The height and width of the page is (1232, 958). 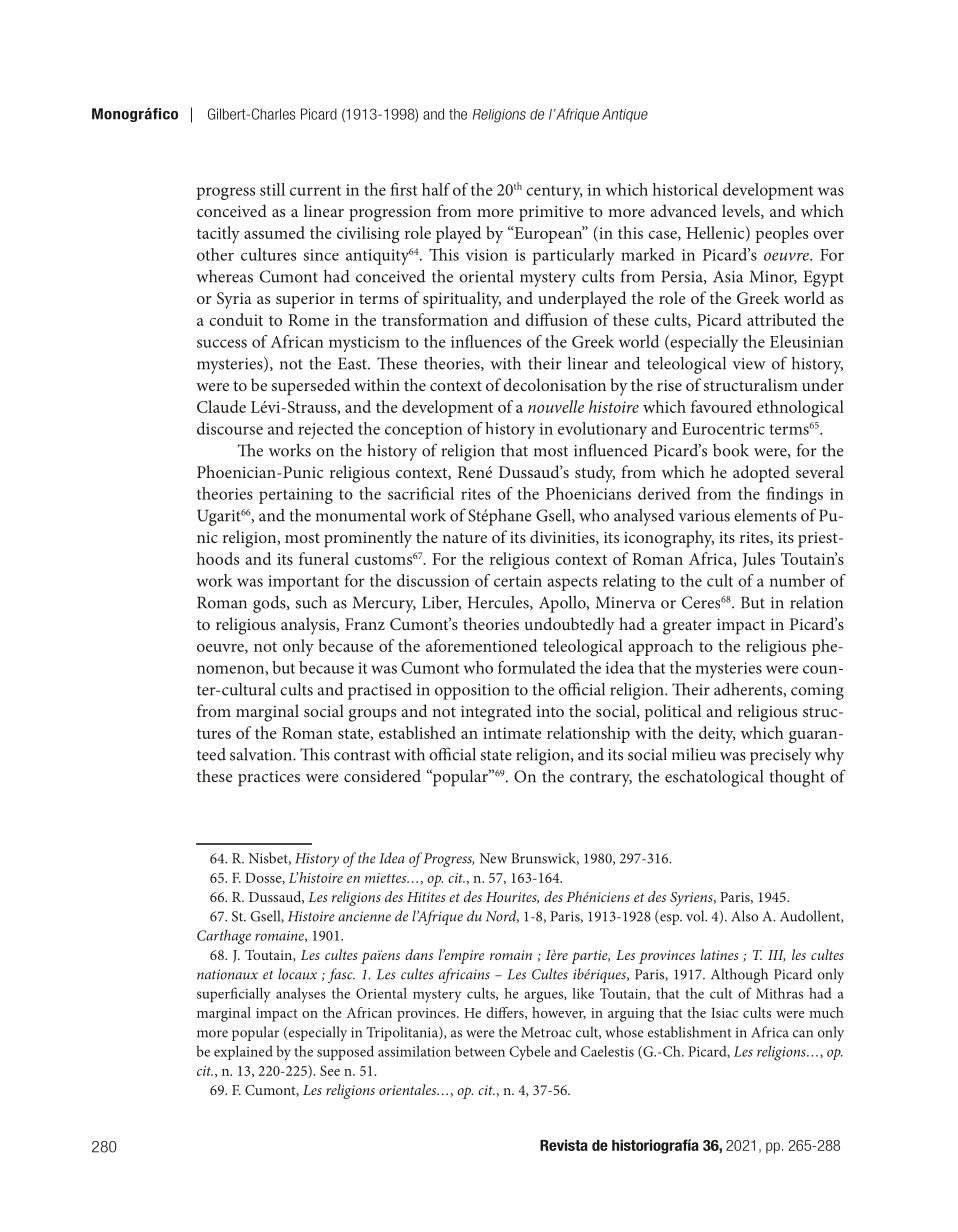 I want to click on coming, so click(x=817, y=692).
